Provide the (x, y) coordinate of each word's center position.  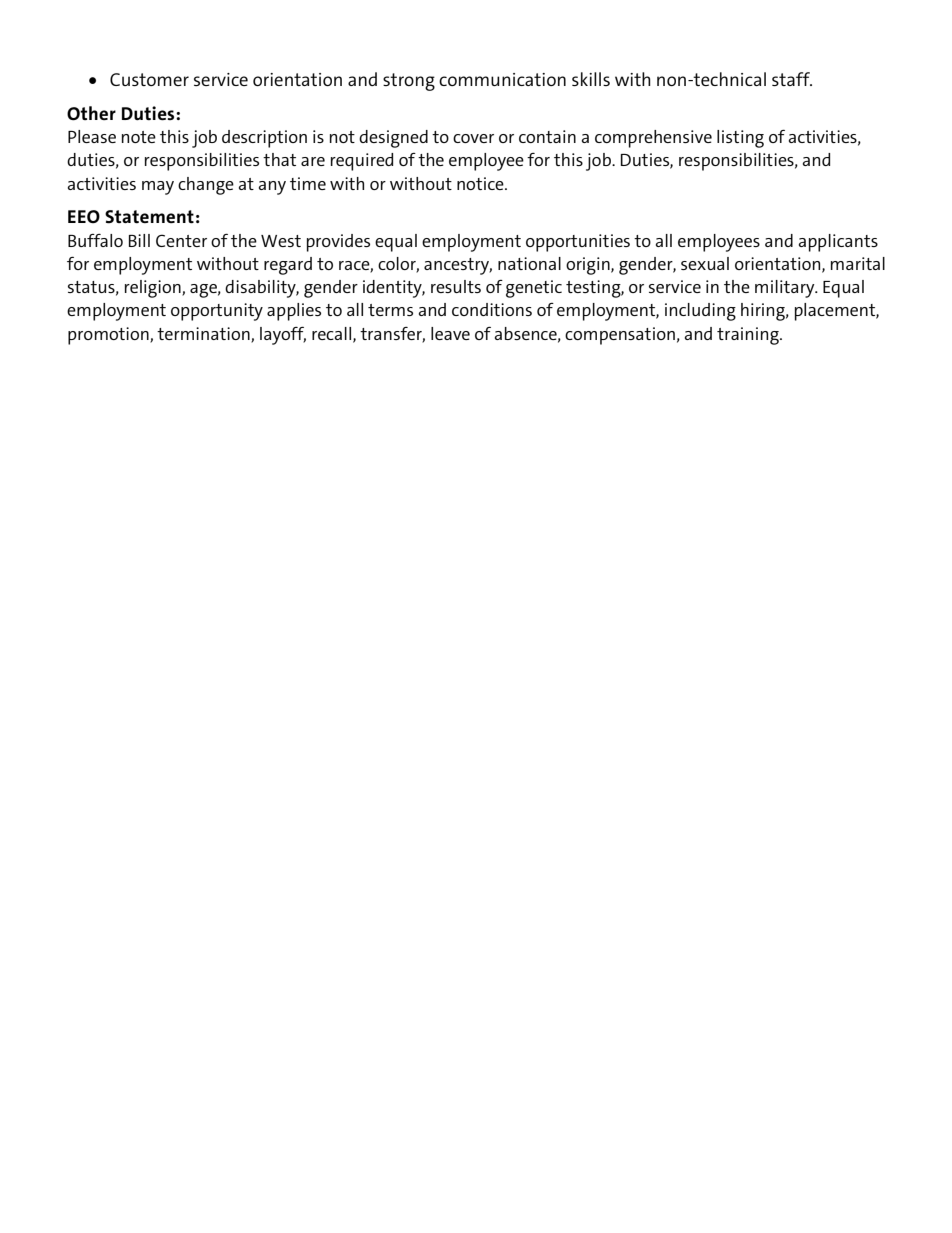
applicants (838, 243)
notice (481, 183)
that (279, 159)
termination (204, 334)
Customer (149, 79)
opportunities (578, 243)
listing (740, 139)
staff (792, 79)
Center (181, 240)
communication (502, 79)
